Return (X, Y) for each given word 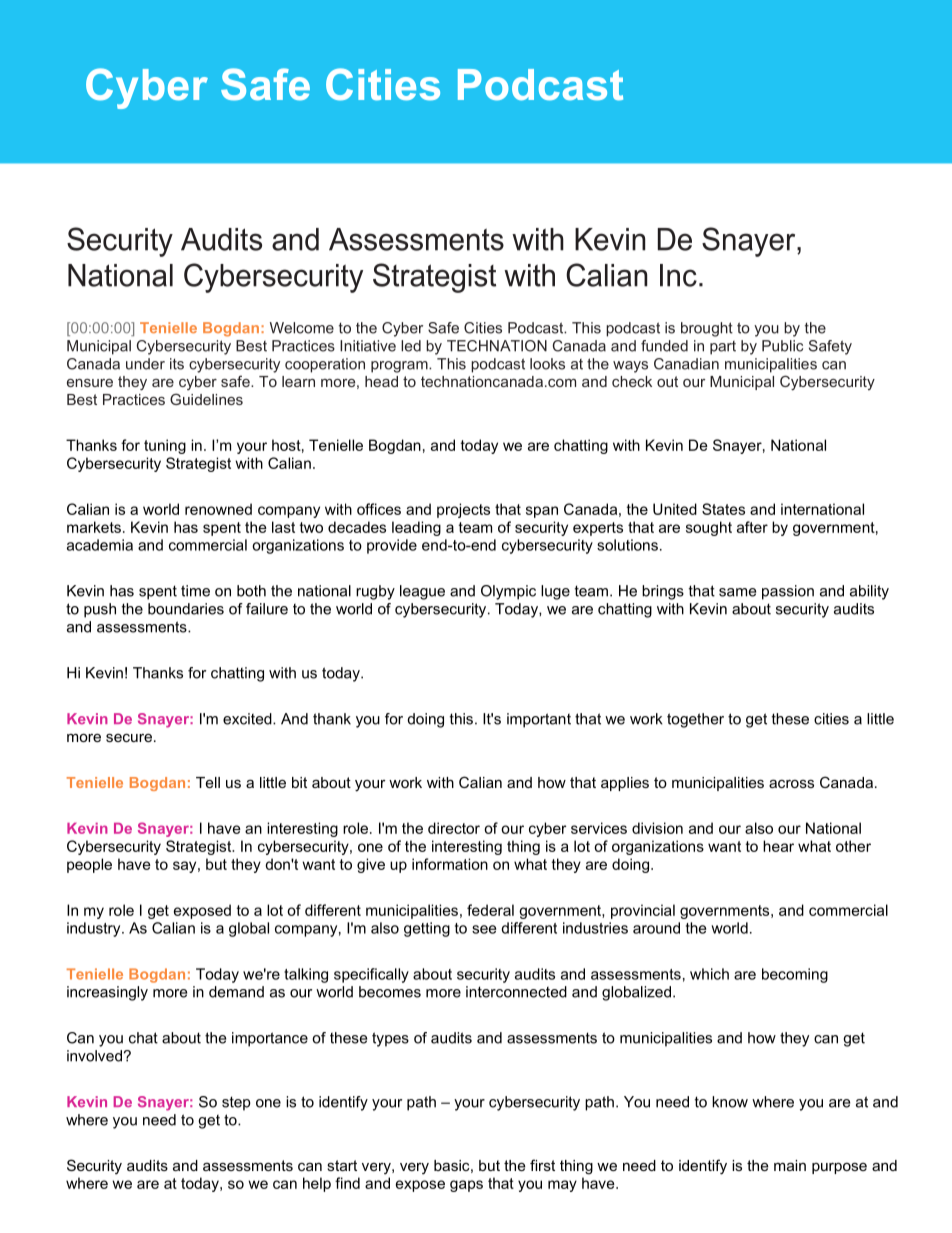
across (791, 783)
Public (782, 346)
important (539, 720)
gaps (466, 1186)
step (236, 1103)
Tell (208, 782)
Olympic (508, 592)
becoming (795, 975)
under (145, 364)
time (195, 591)
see (484, 929)
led (411, 346)
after (752, 527)
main (790, 1165)
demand (236, 992)
